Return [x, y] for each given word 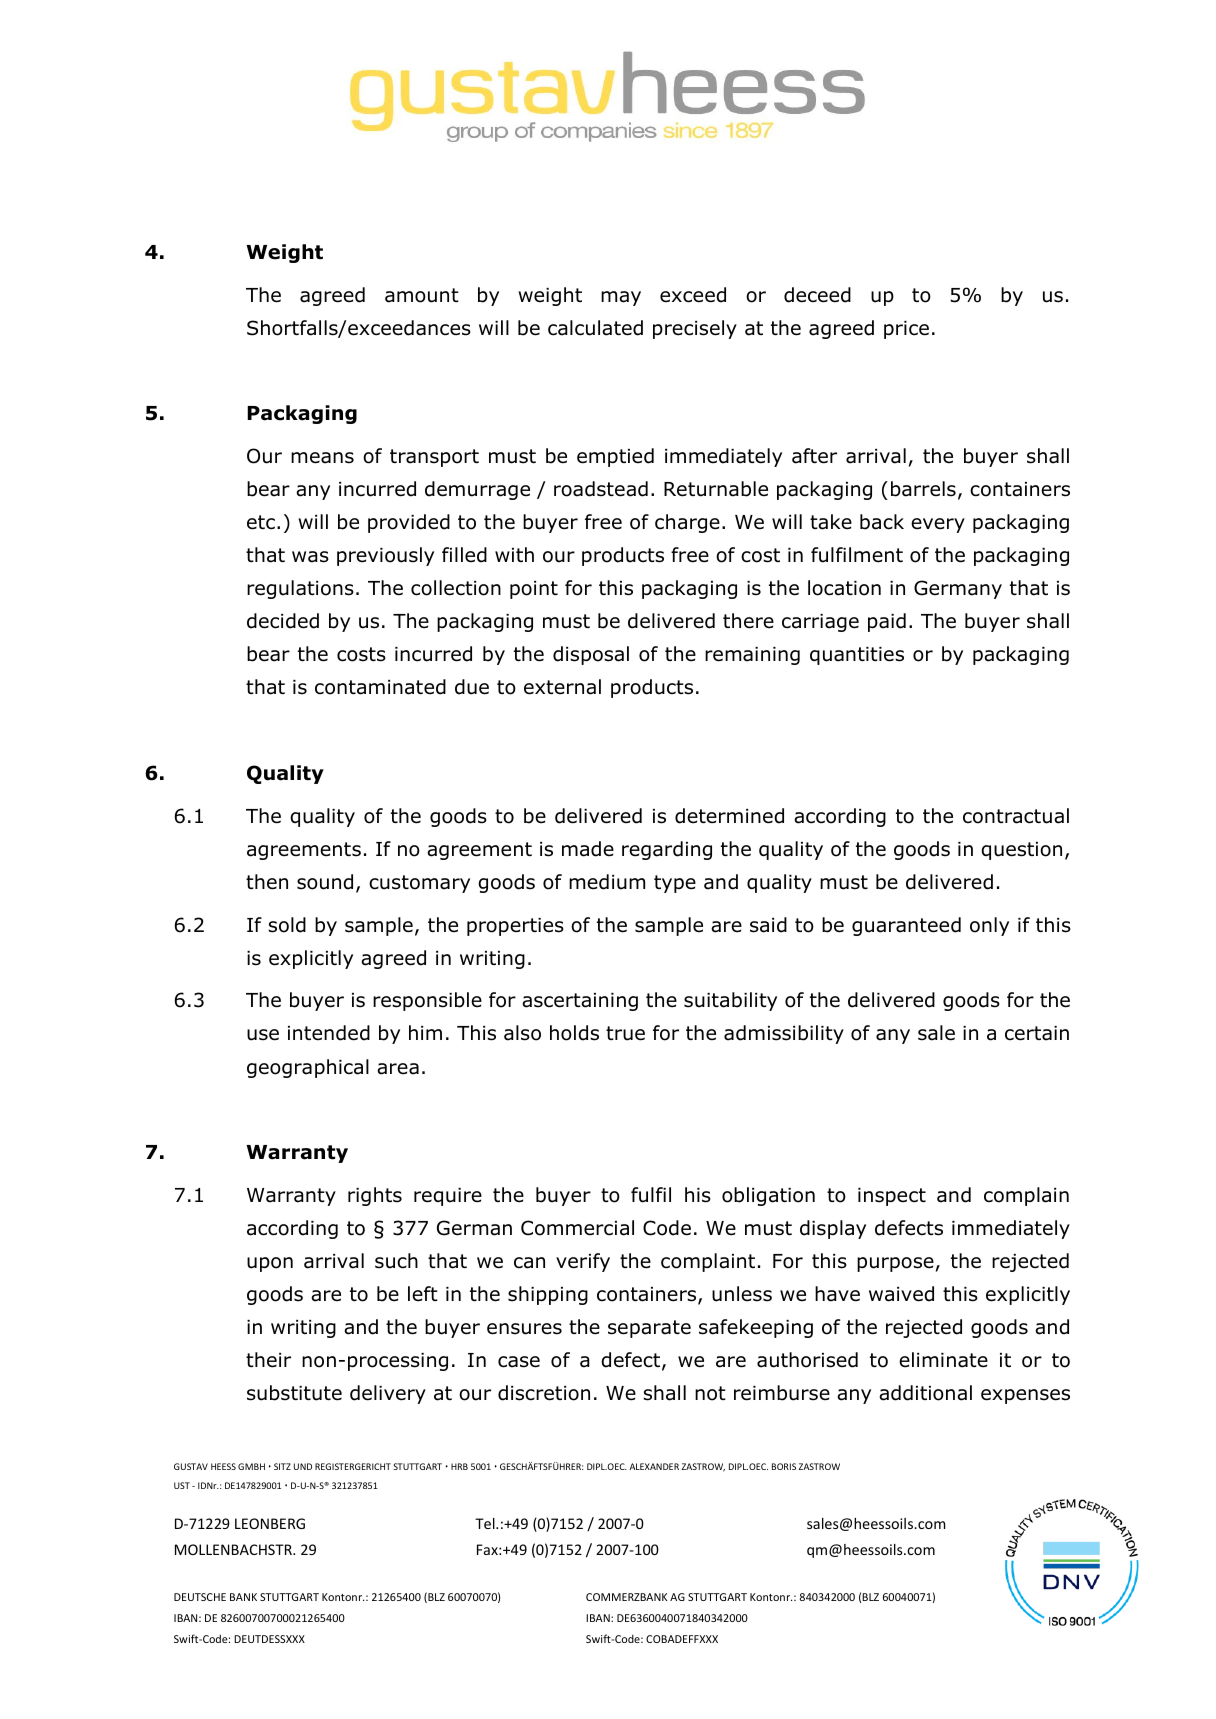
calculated [595, 328]
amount [422, 295]
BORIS [784, 1466]
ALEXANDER [654, 1466]
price [906, 330]
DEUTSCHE [200, 1597]
